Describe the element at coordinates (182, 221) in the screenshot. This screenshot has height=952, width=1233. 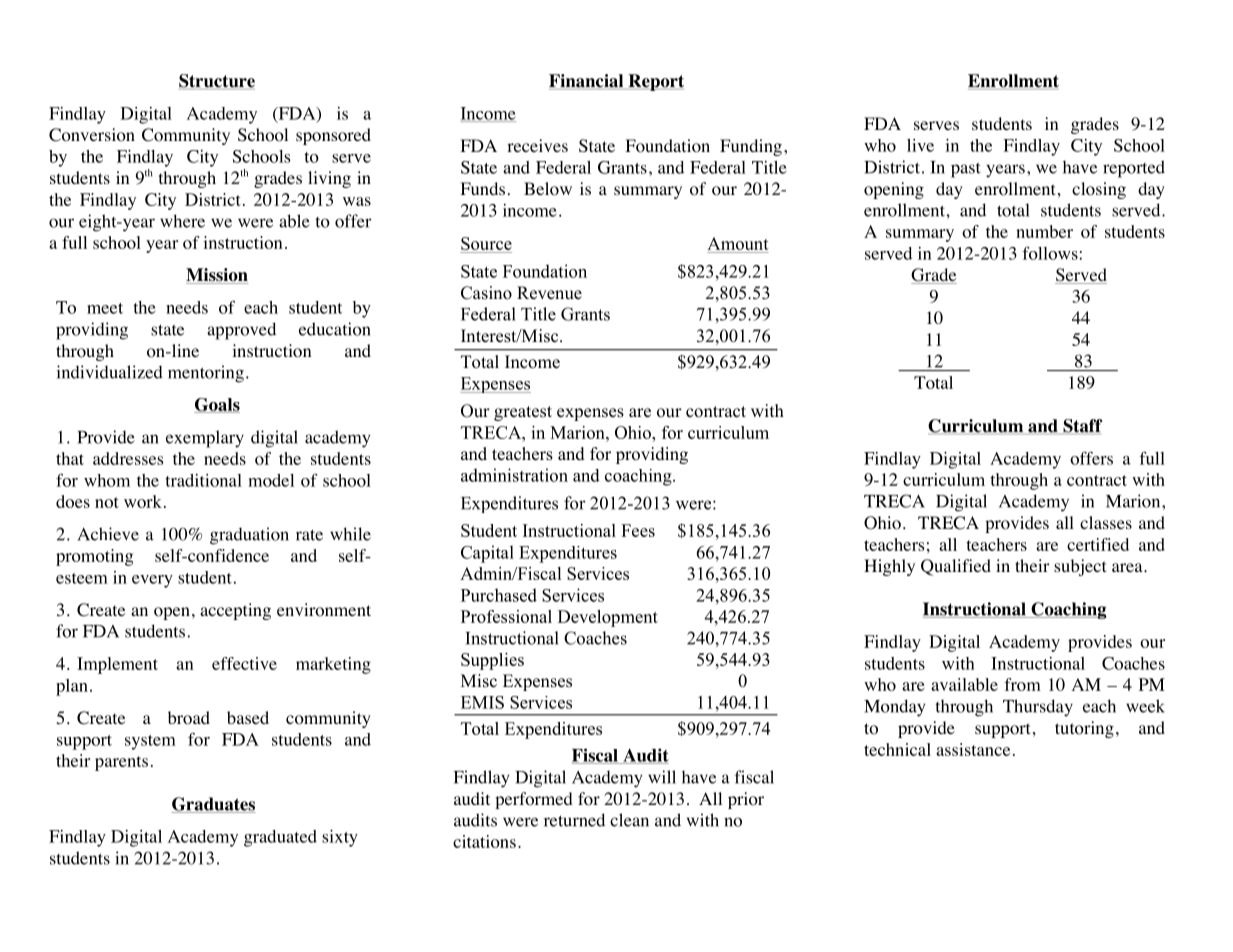
I see `where` at that location.
